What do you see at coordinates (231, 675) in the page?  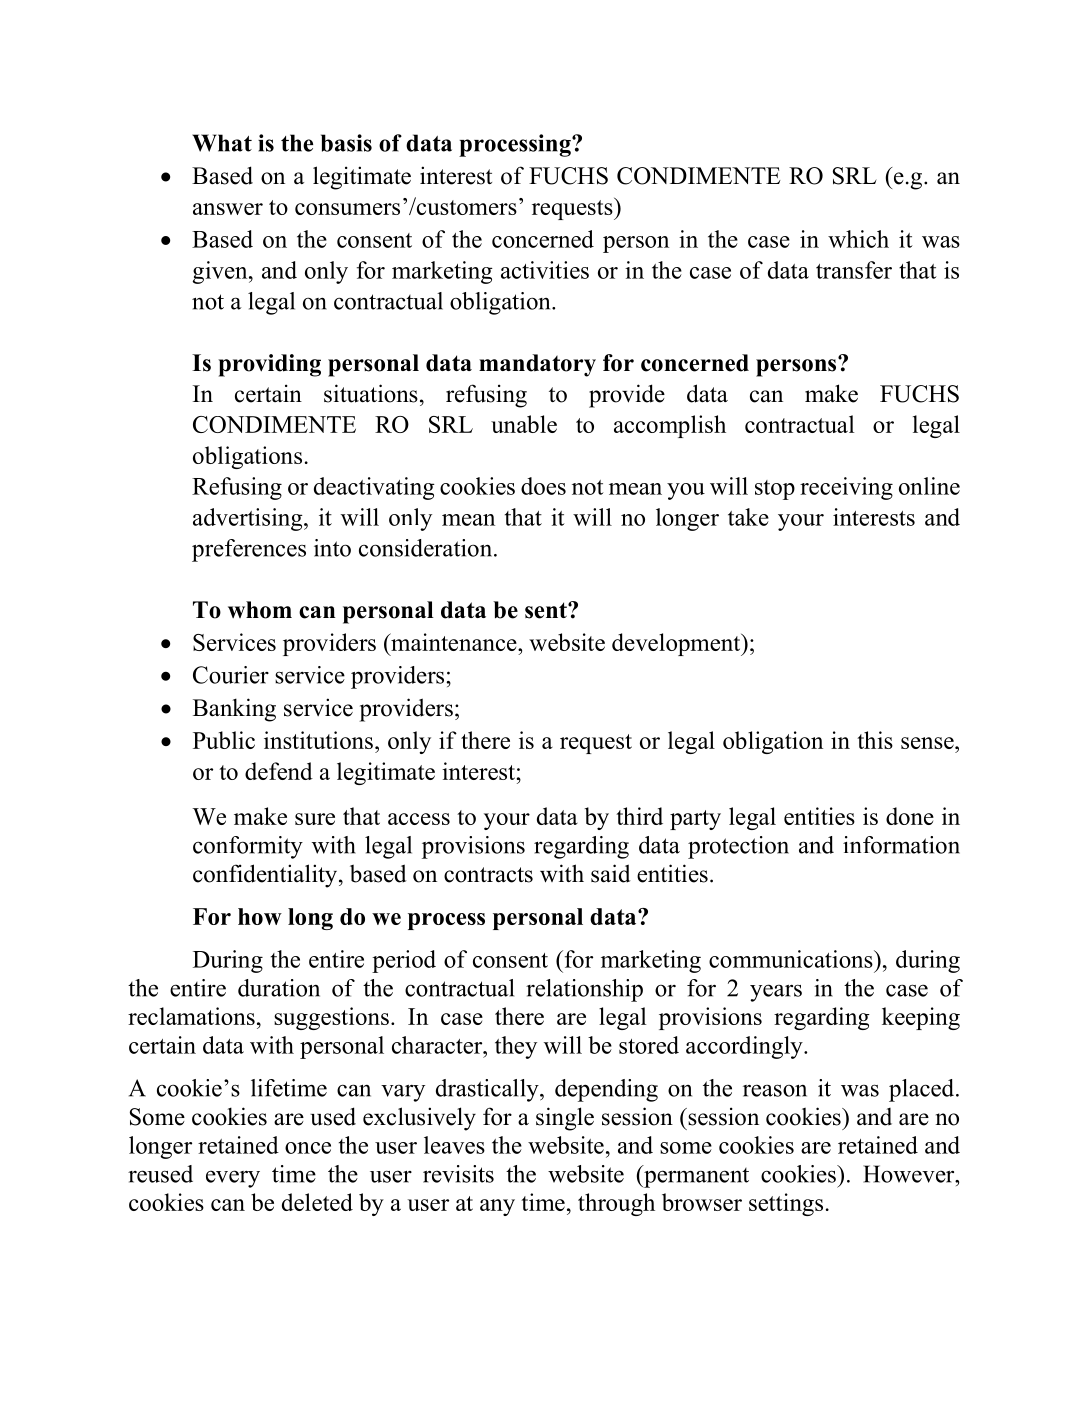 I see `Courier` at bounding box center [231, 675].
